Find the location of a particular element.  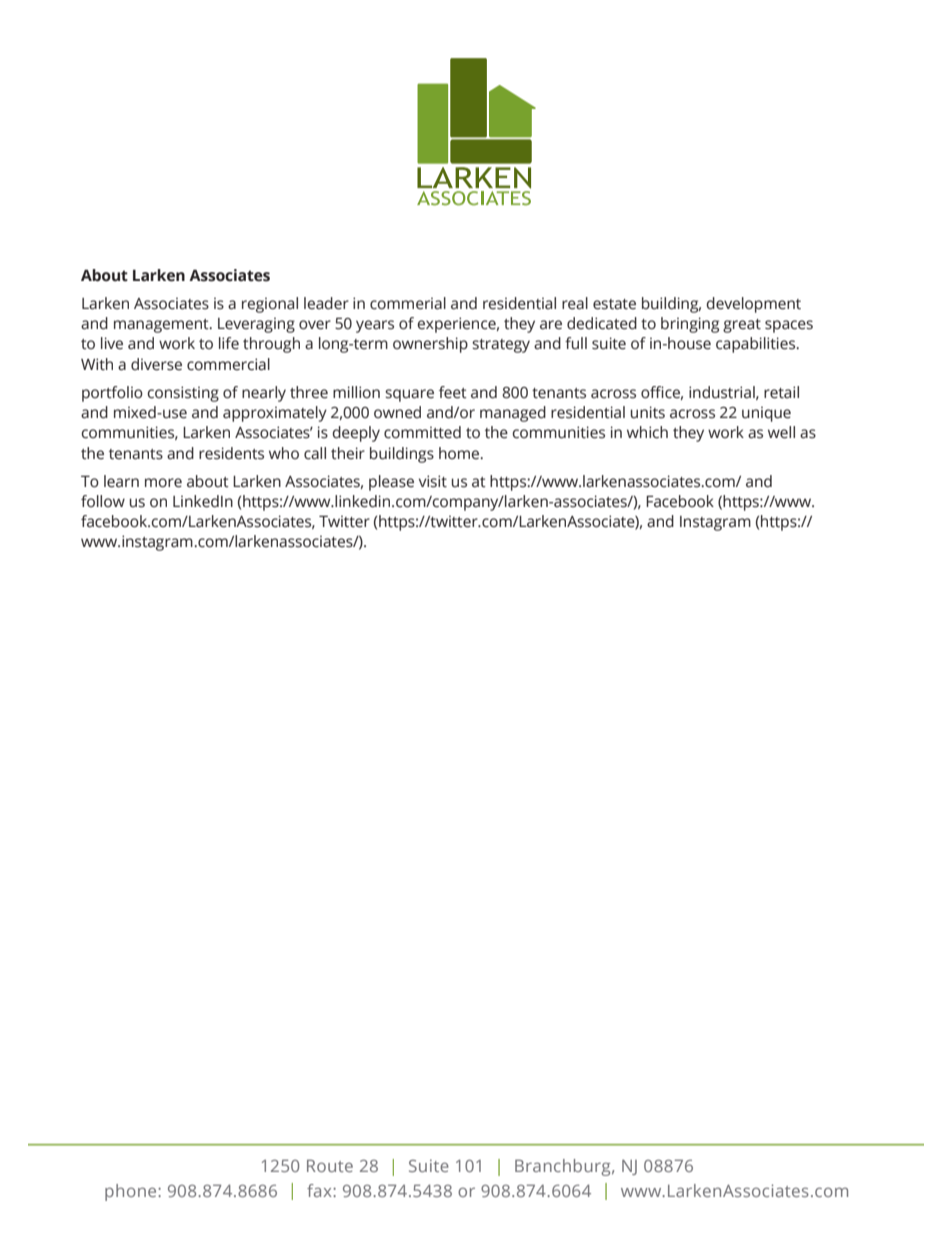

Route is located at coordinates (330, 1165).
